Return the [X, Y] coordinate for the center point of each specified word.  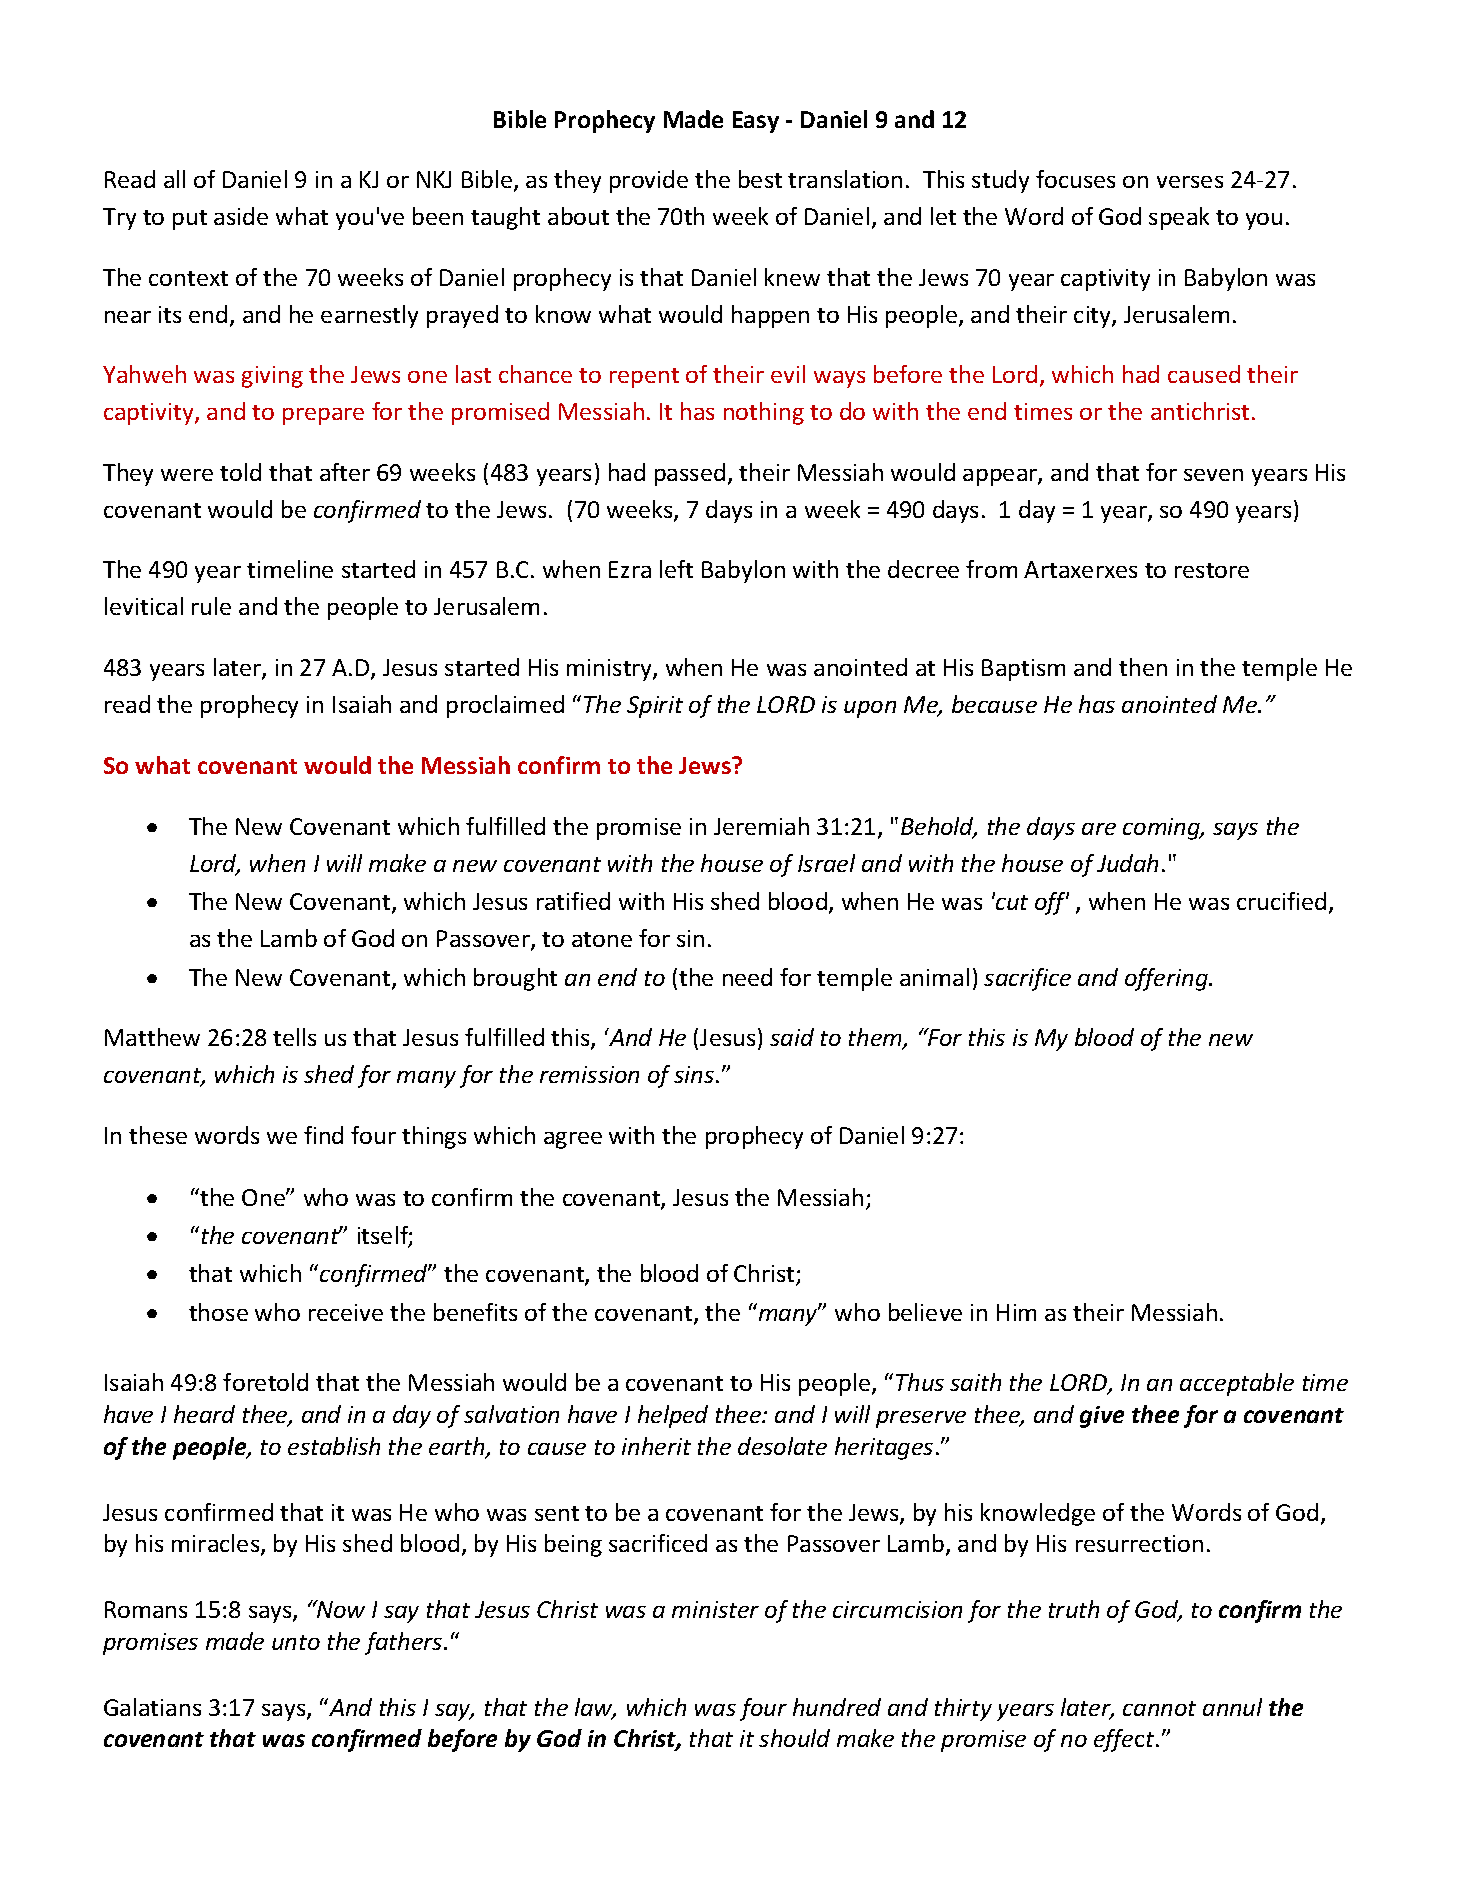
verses [1190, 182]
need [747, 977]
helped [673, 1416]
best [760, 179]
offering [1167, 979]
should [794, 1738]
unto [296, 1642]
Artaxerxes [1080, 569]
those [218, 1312]
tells [294, 1037]
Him [1016, 1312]
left [676, 569]
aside [241, 216]
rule [211, 606]
